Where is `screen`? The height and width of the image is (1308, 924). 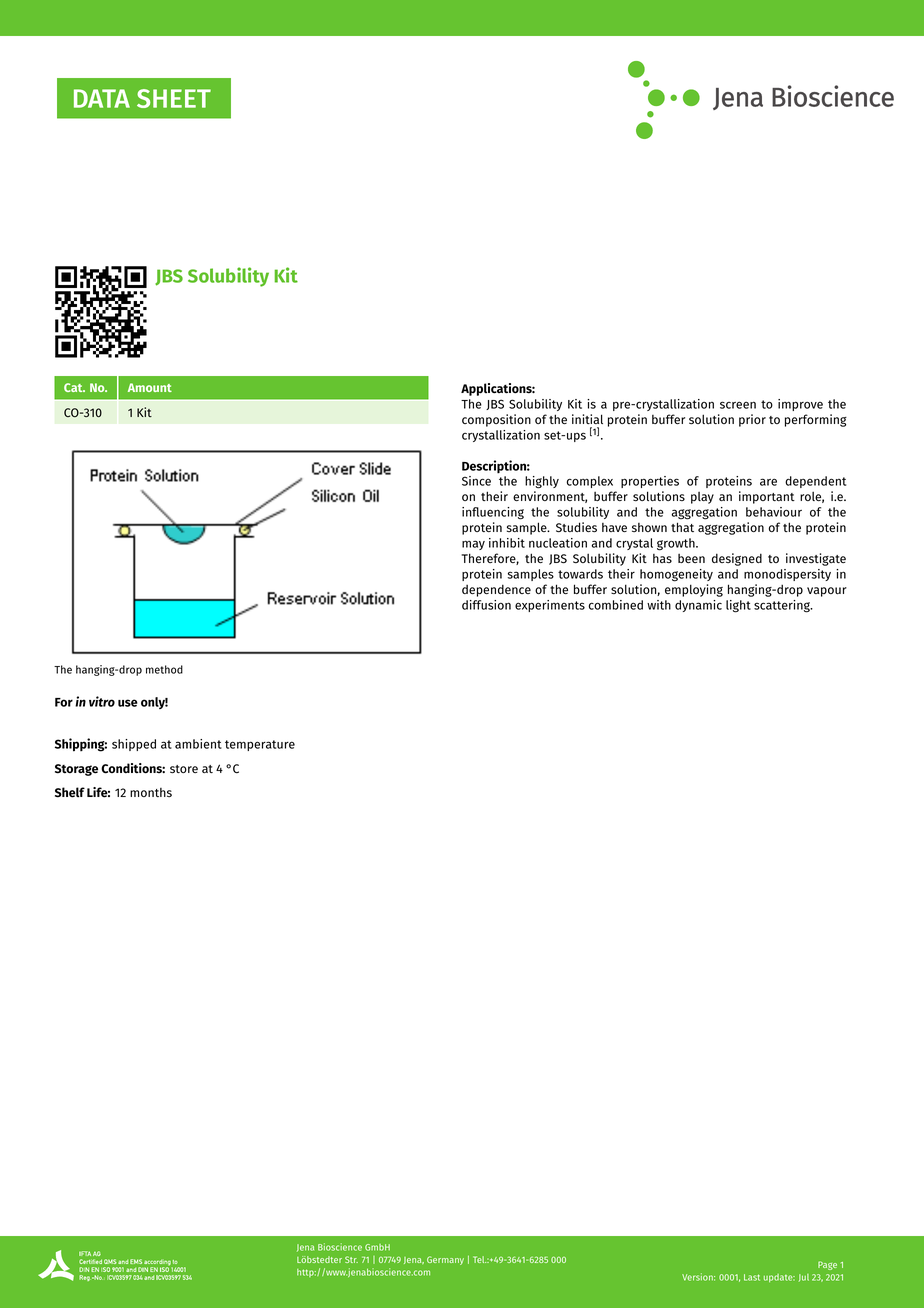 screen is located at coordinates (738, 405).
